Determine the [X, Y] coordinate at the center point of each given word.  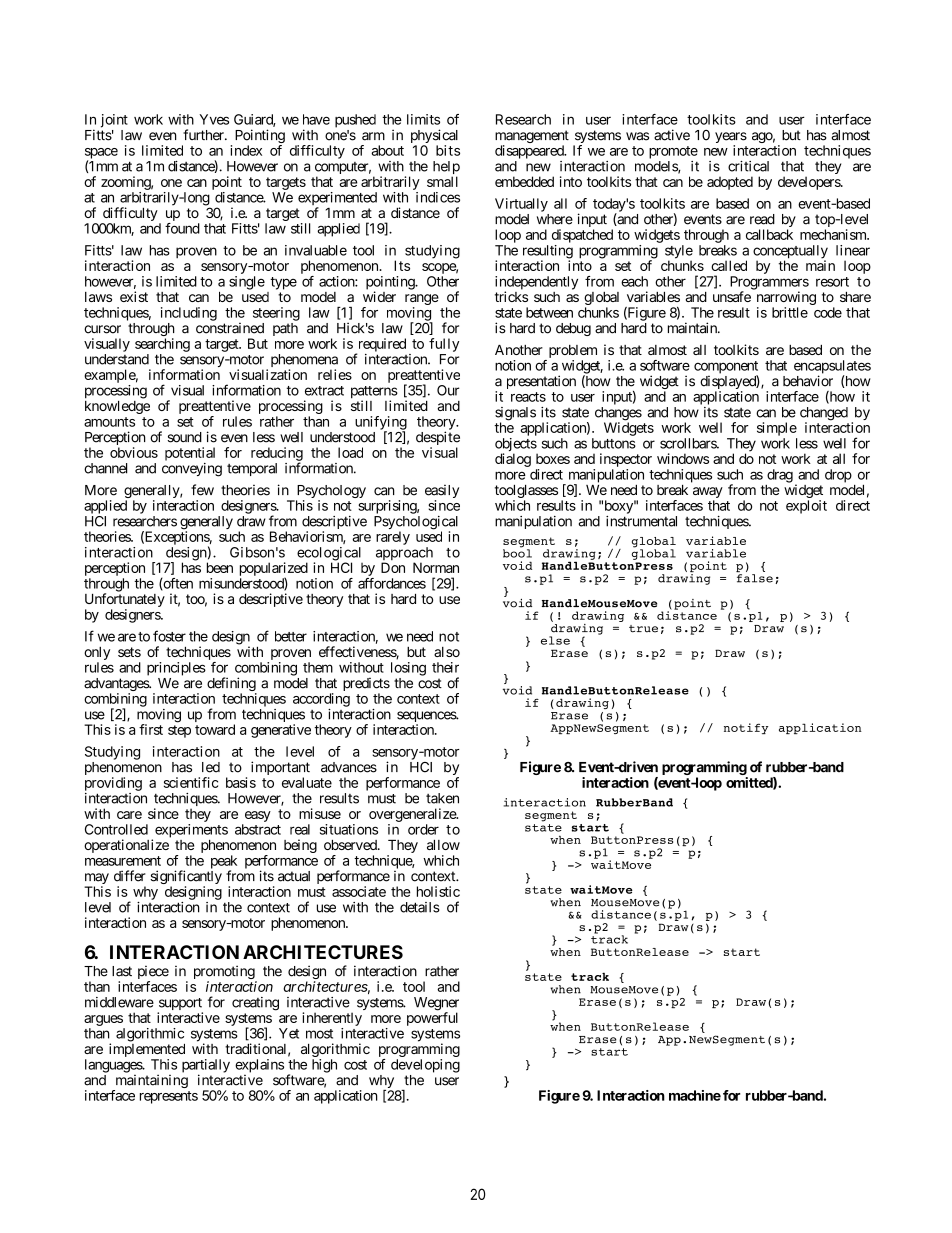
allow [443, 845]
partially [206, 1067]
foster [169, 636]
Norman [436, 567]
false [755, 578]
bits [448, 150]
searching [162, 345]
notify [746, 728]
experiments [191, 831]
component [726, 368]
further [204, 135]
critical [748, 166]
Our [448, 390]
